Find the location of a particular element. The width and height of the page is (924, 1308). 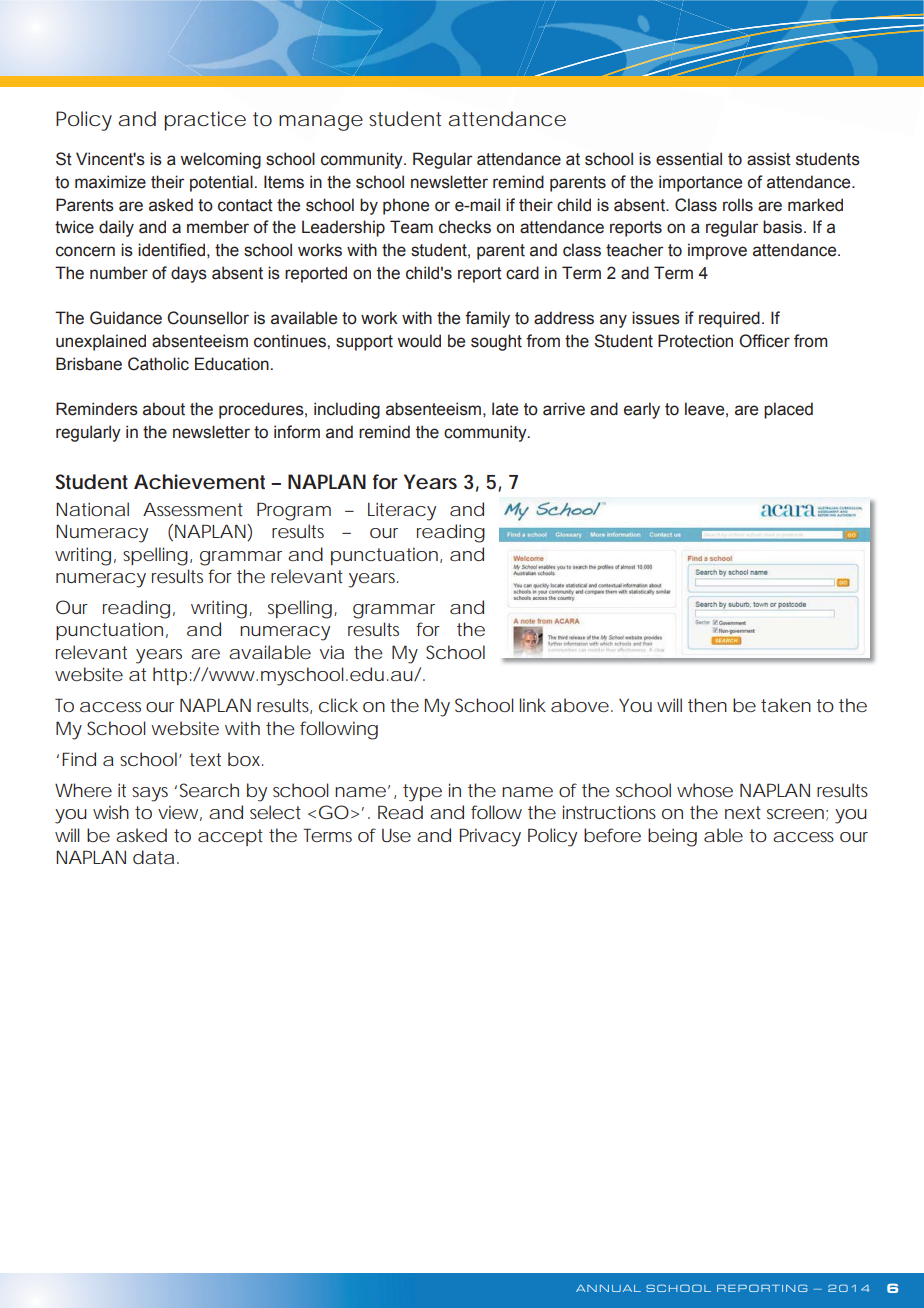

Guidance is located at coordinates (126, 318).
